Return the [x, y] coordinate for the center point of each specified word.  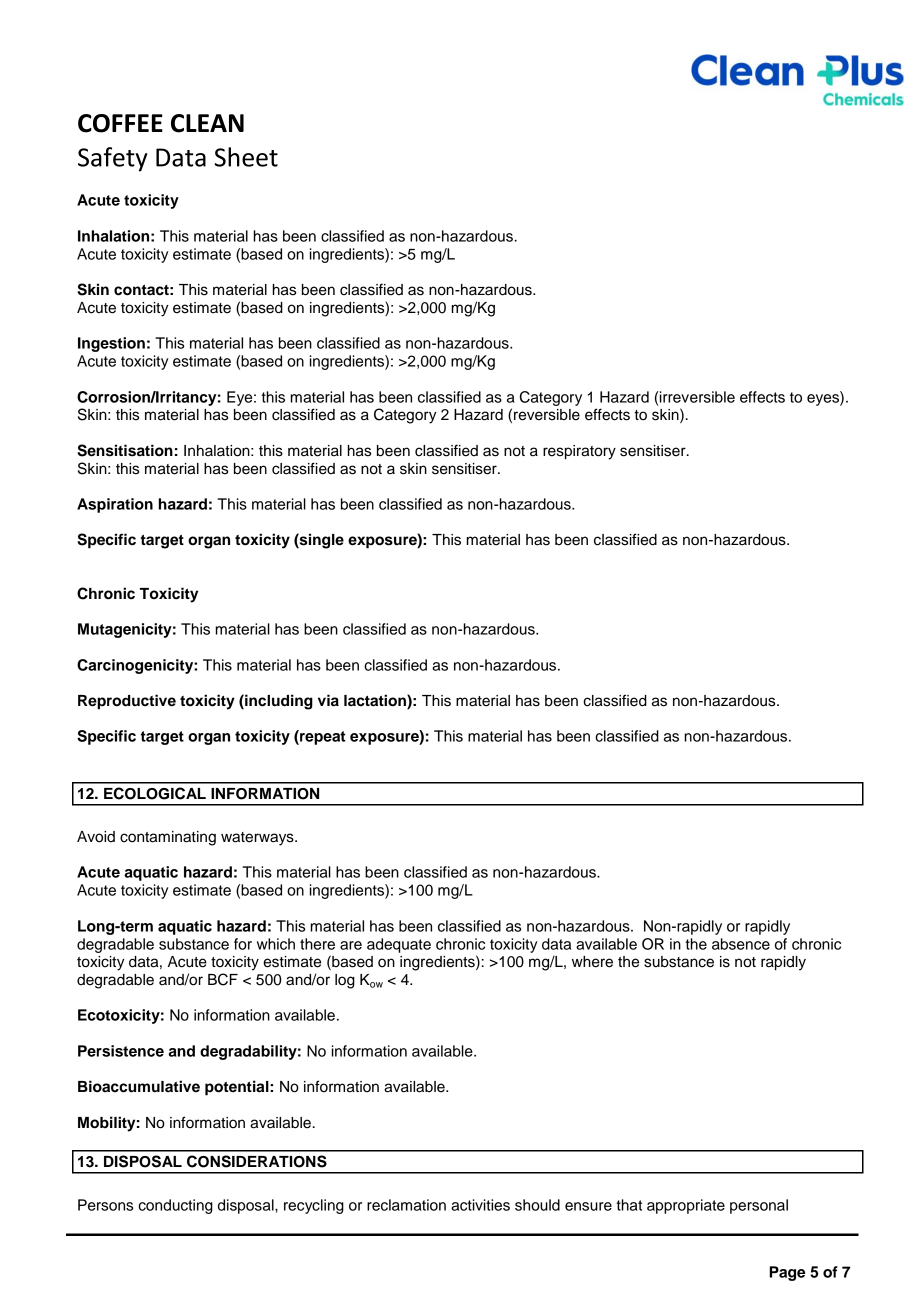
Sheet [246, 157]
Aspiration [115, 505]
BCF [223, 979]
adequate [399, 945]
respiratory [579, 452]
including [278, 702]
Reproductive [127, 702]
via [328, 700]
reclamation [406, 1205]
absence [741, 944]
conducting [175, 1206]
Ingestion [111, 344]
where [592, 962]
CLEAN [207, 123]
